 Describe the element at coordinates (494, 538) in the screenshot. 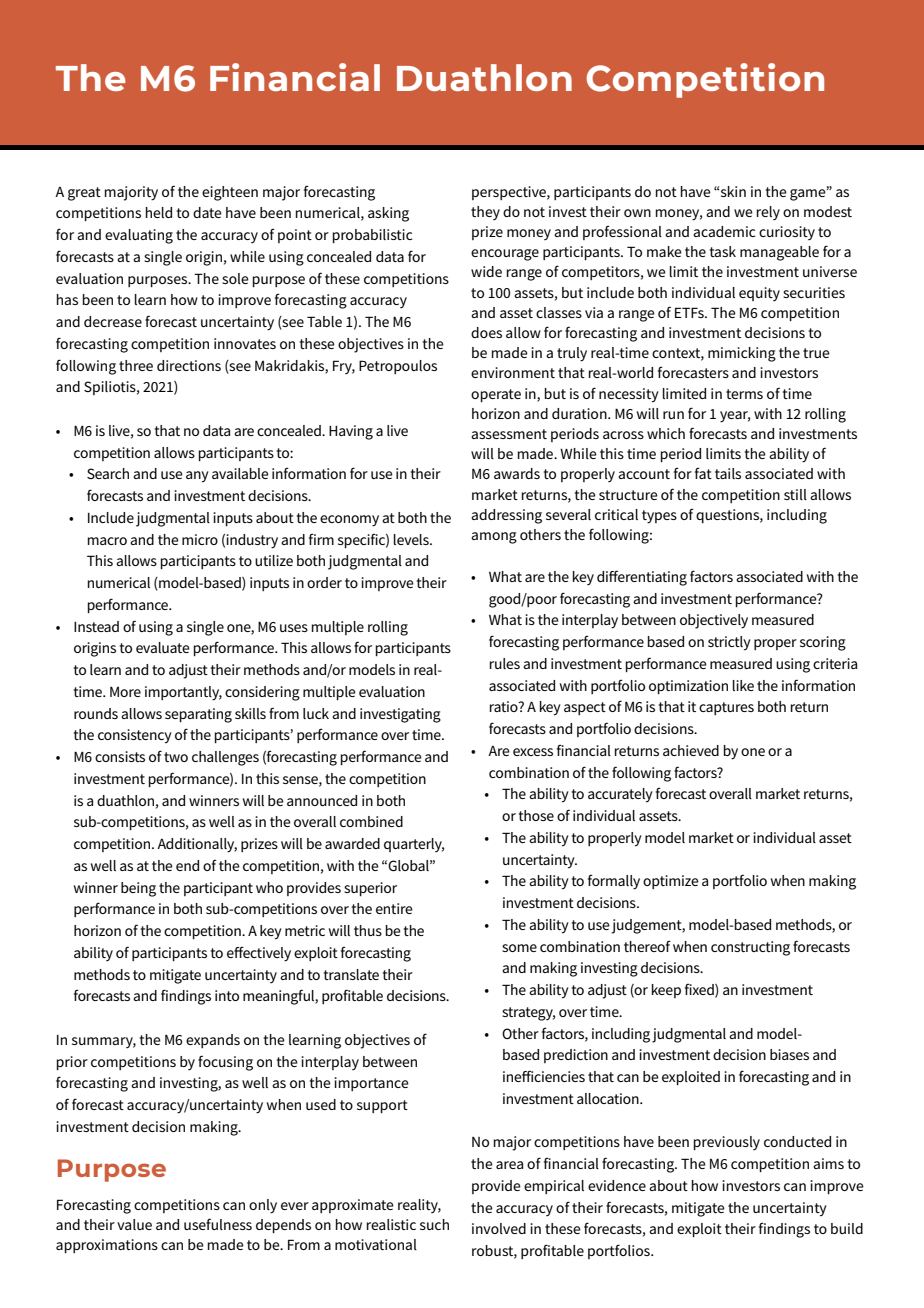

I see `among` at that location.
